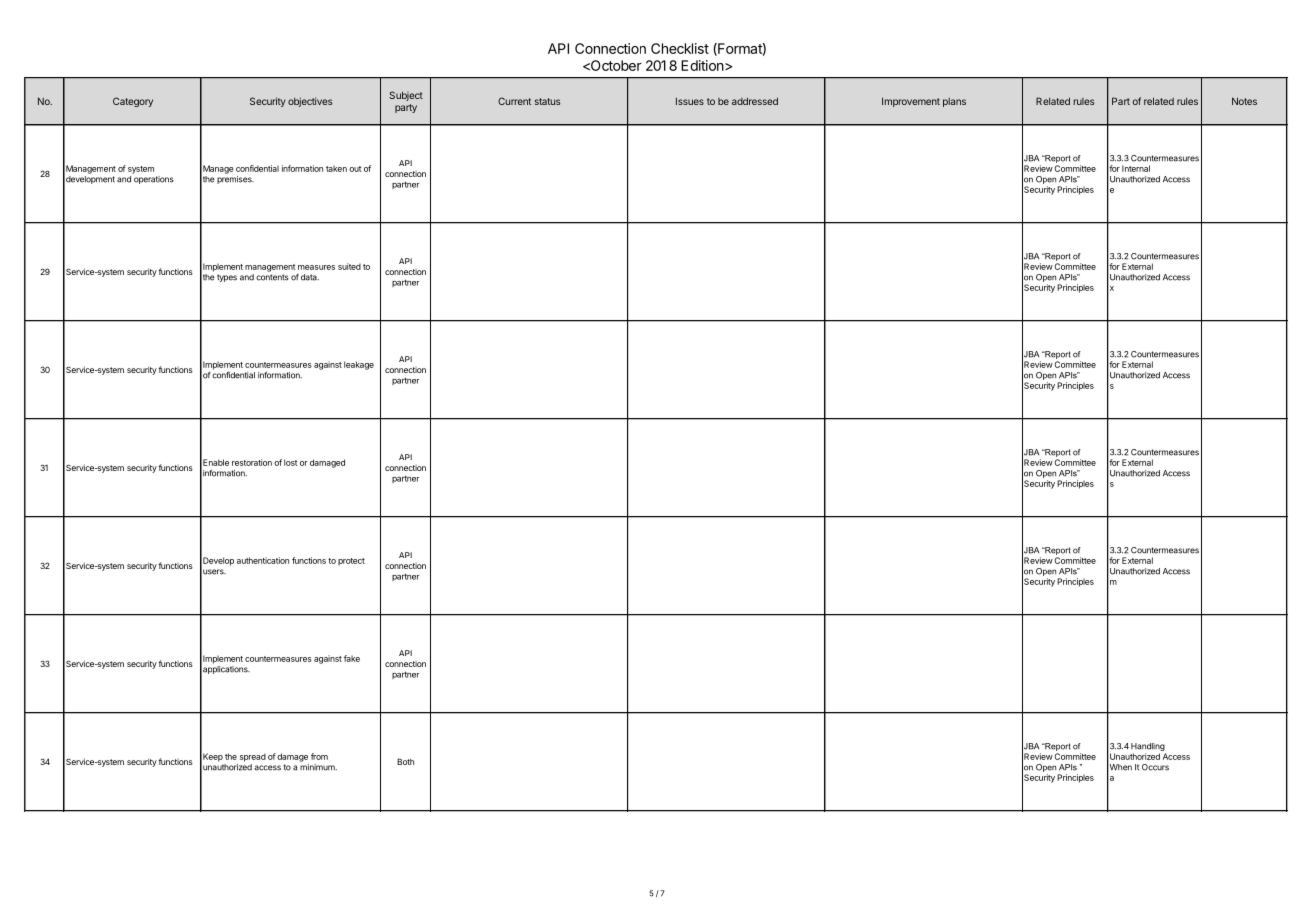 The width and height of the screenshot is (1308, 924). What do you see at coordinates (359, 365) in the screenshot?
I see `leakage` at bounding box center [359, 365].
